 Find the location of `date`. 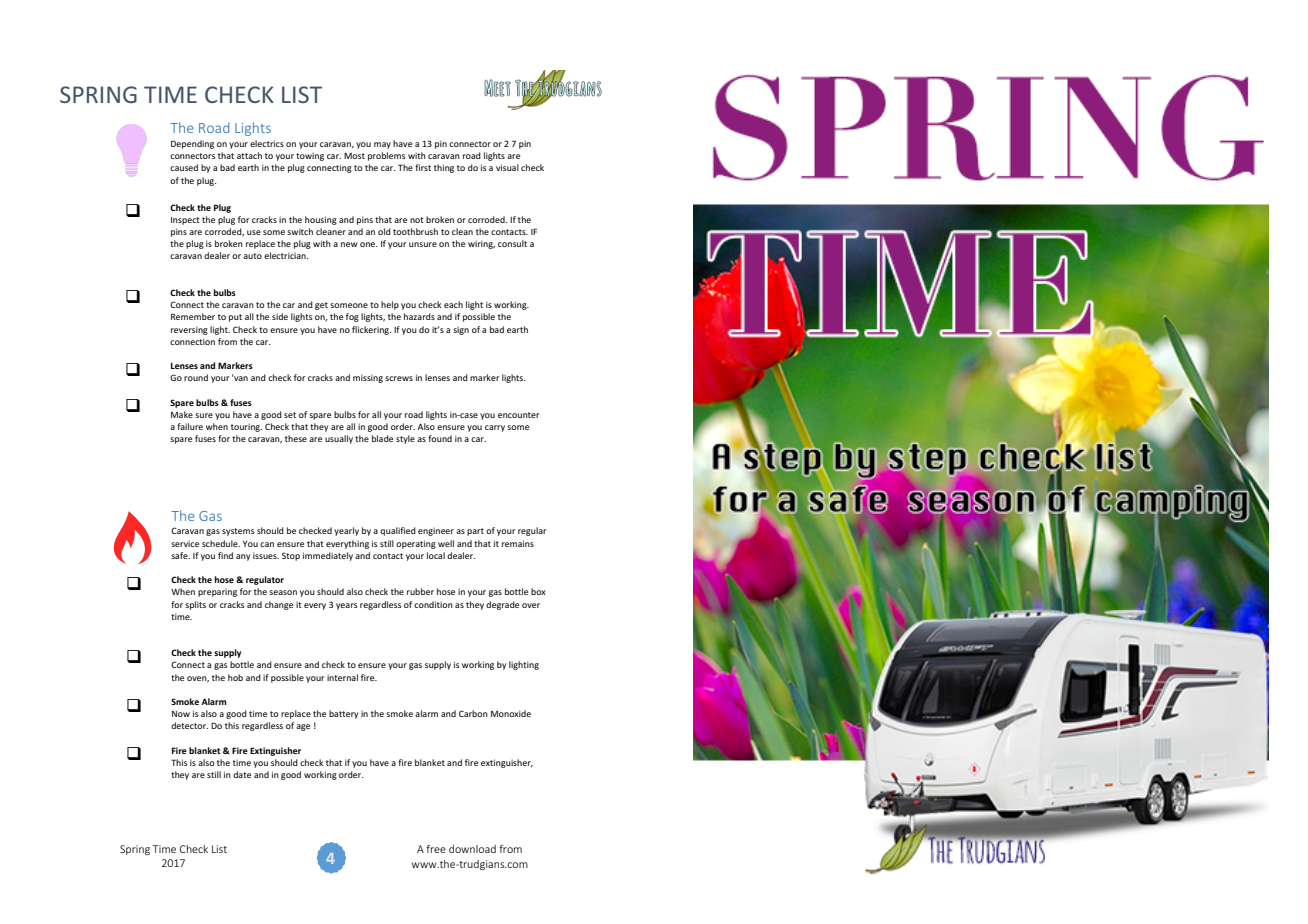

date is located at coordinates (242, 774).
